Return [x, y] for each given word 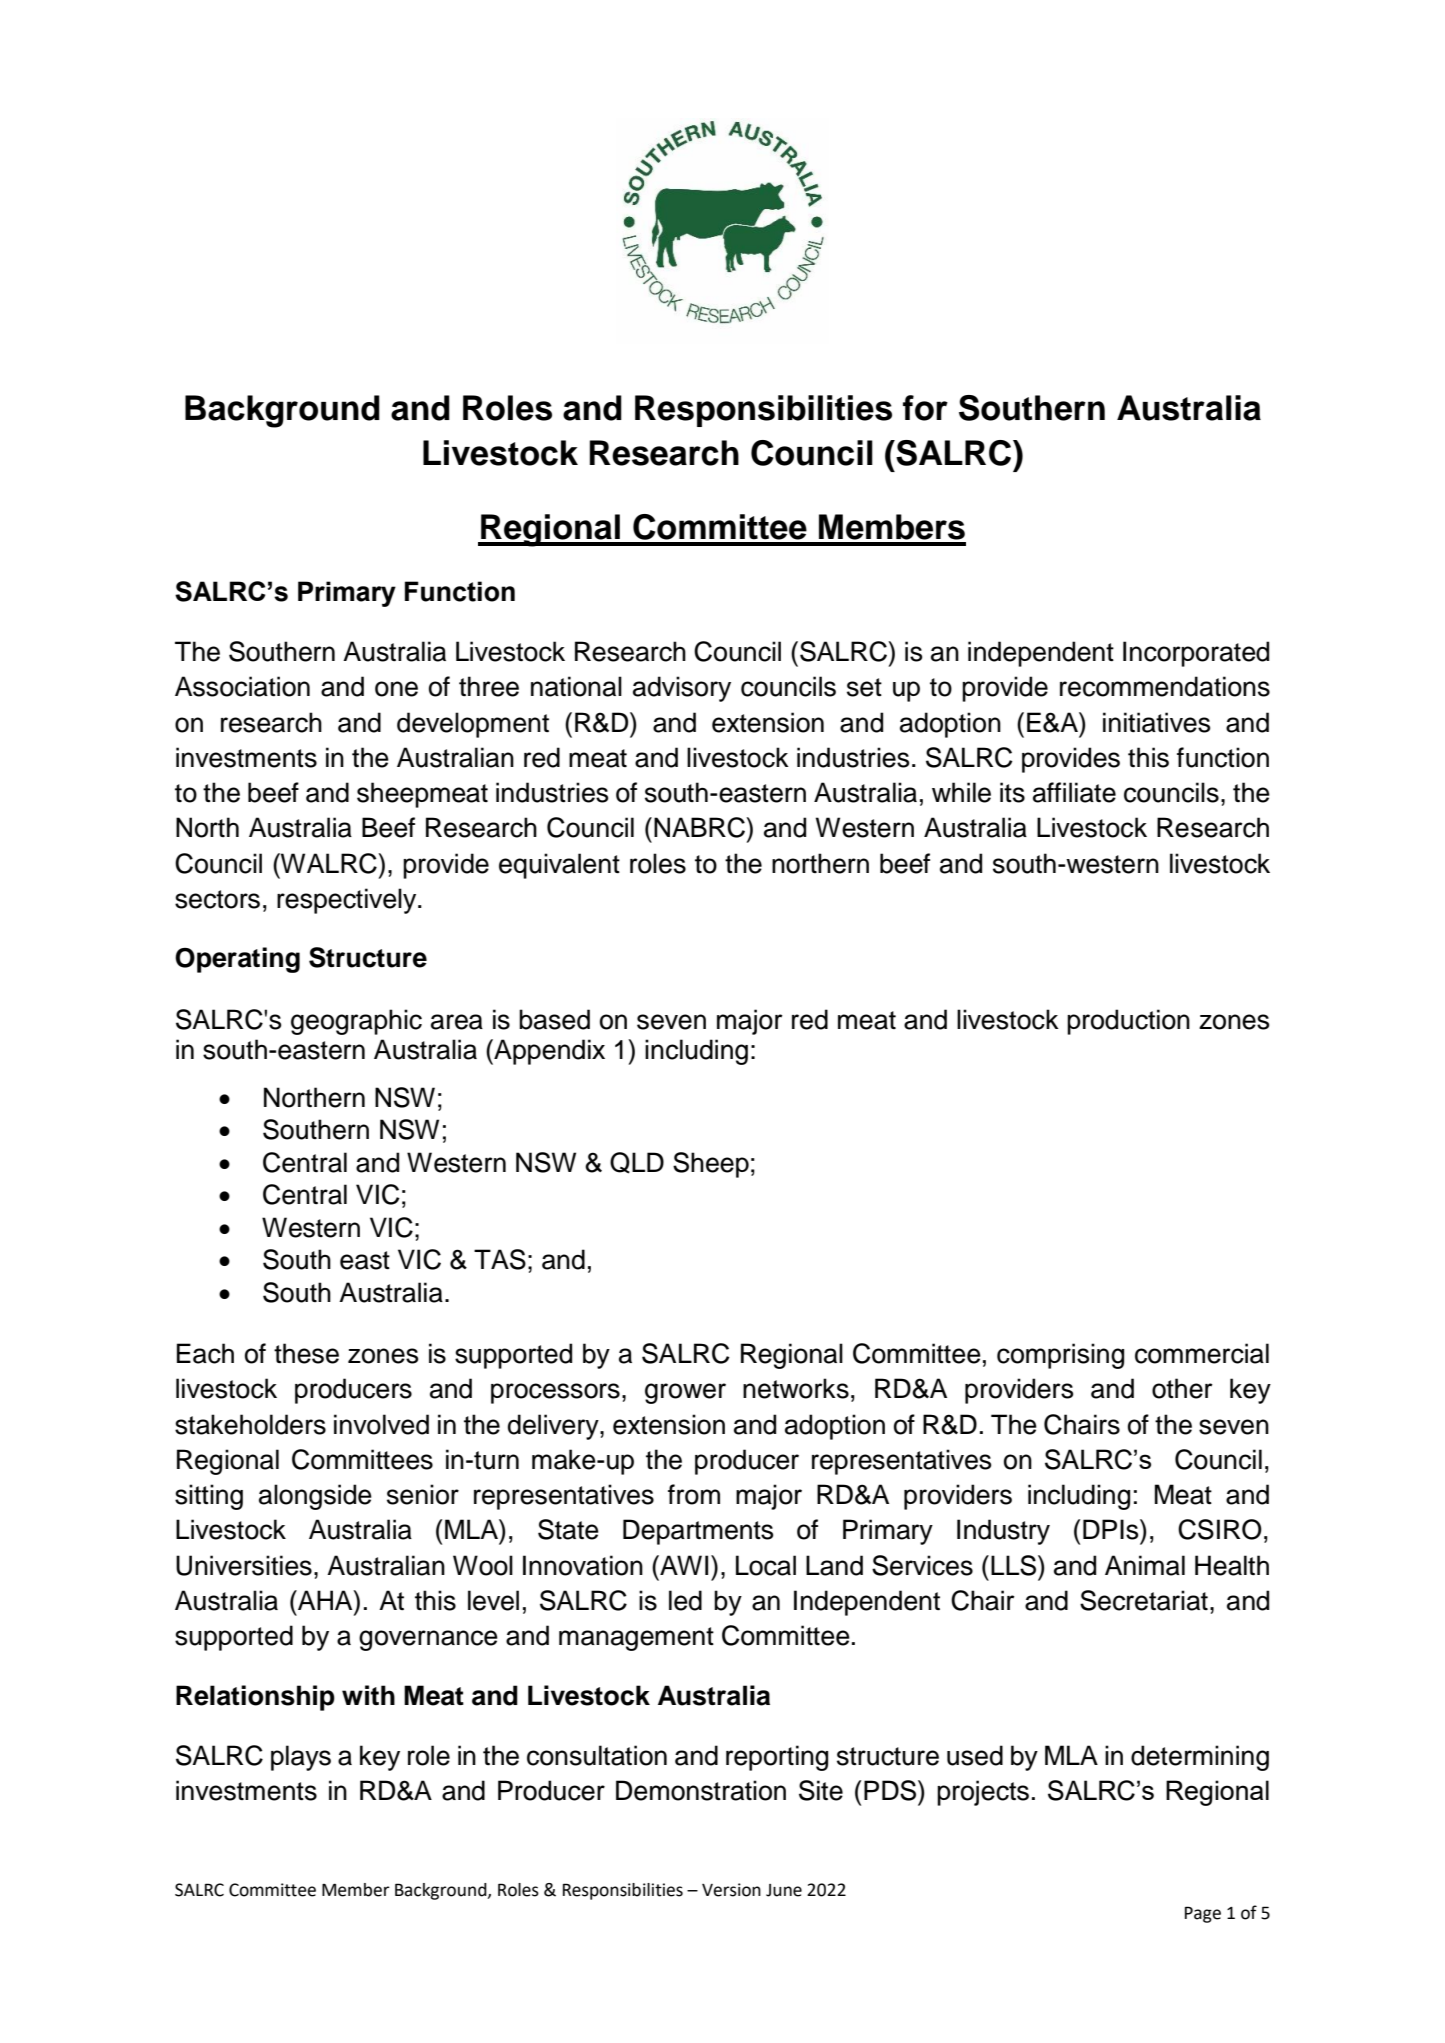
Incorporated [1196, 654]
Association [242, 686]
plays [301, 1758]
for [925, 408]
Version [731, 1890]
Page [1203, 1914]
